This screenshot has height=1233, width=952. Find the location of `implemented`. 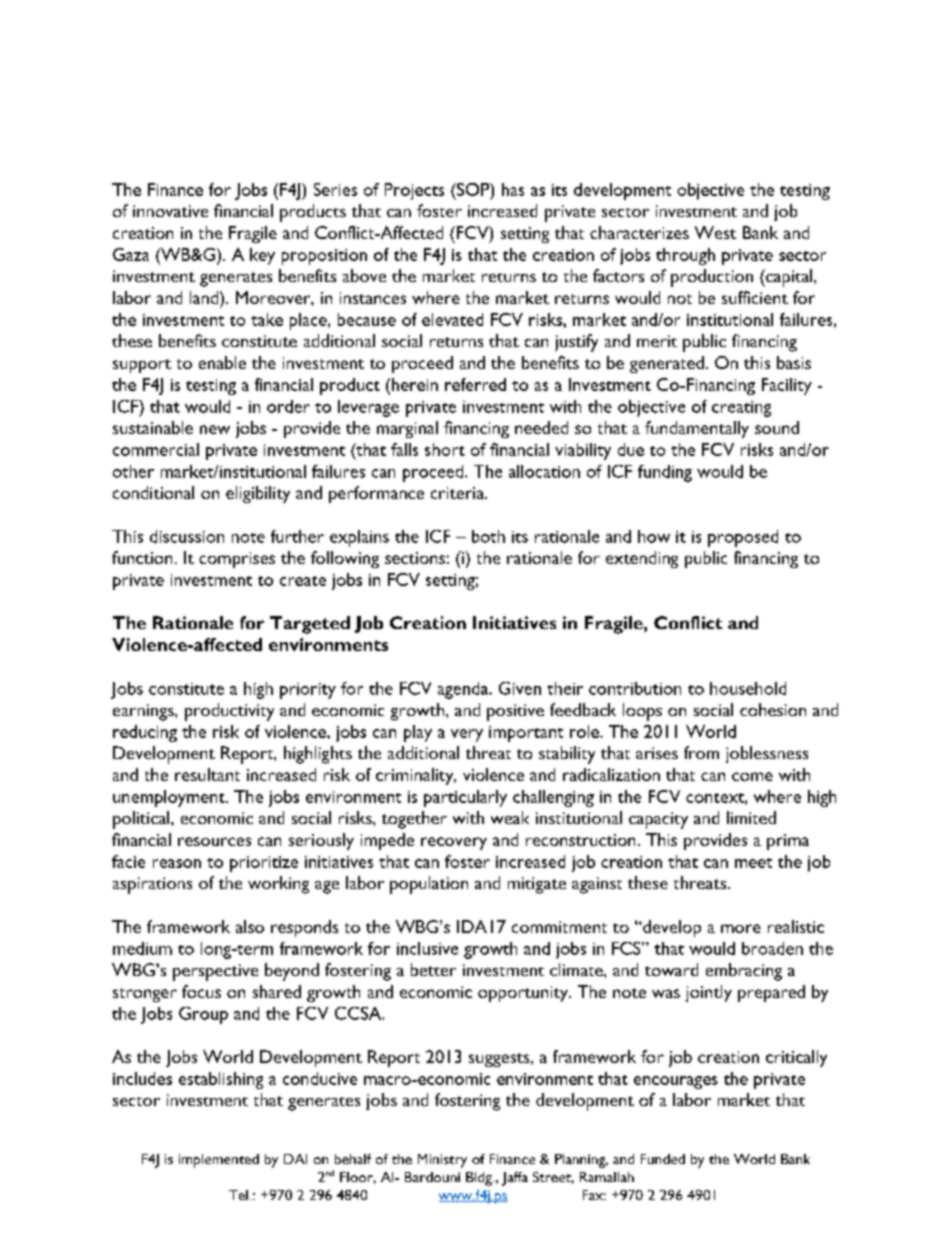

implemented is located at coordinates (219, 1161).
